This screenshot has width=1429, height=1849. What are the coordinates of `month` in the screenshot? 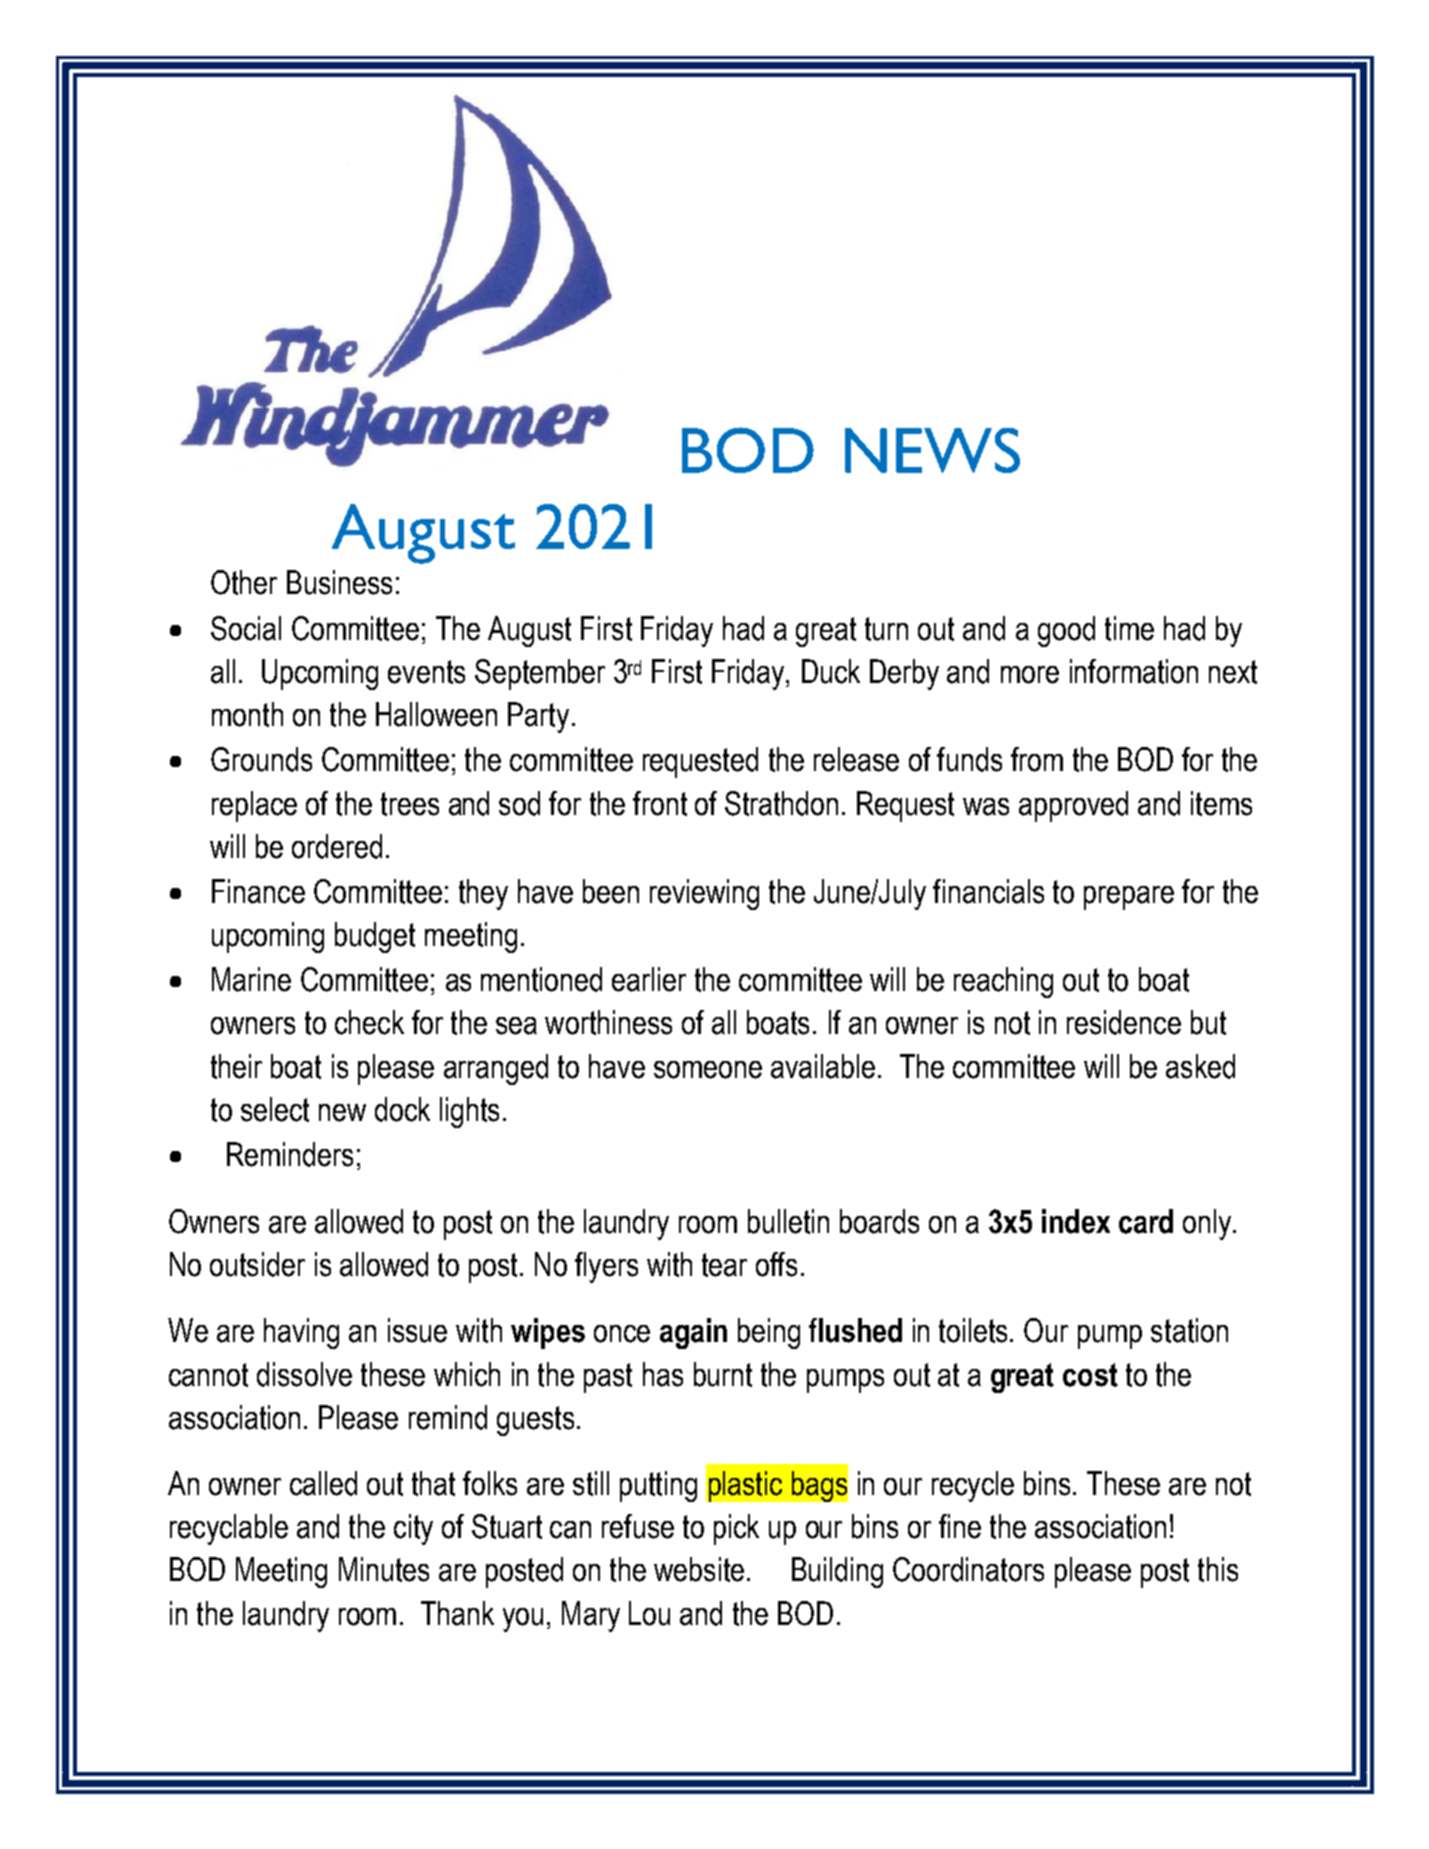 It's located at (247, 714).
